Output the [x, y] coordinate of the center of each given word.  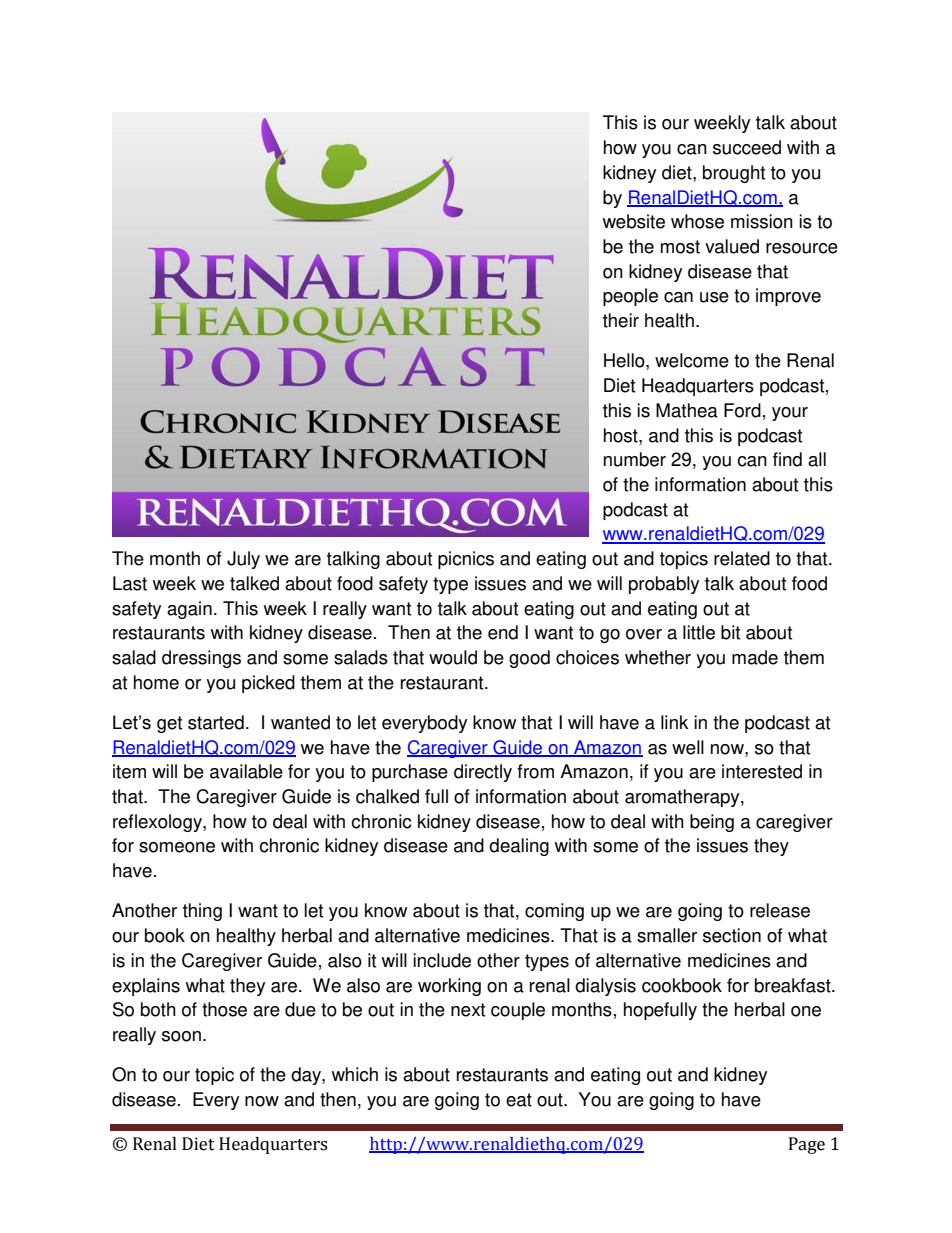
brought [734, 174]
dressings [201, 659]
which [355, 1074]
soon [181, 1036]
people [630, 297]
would [453, 657]
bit [730, 632]
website [634, 221]
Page [807, 1145]
